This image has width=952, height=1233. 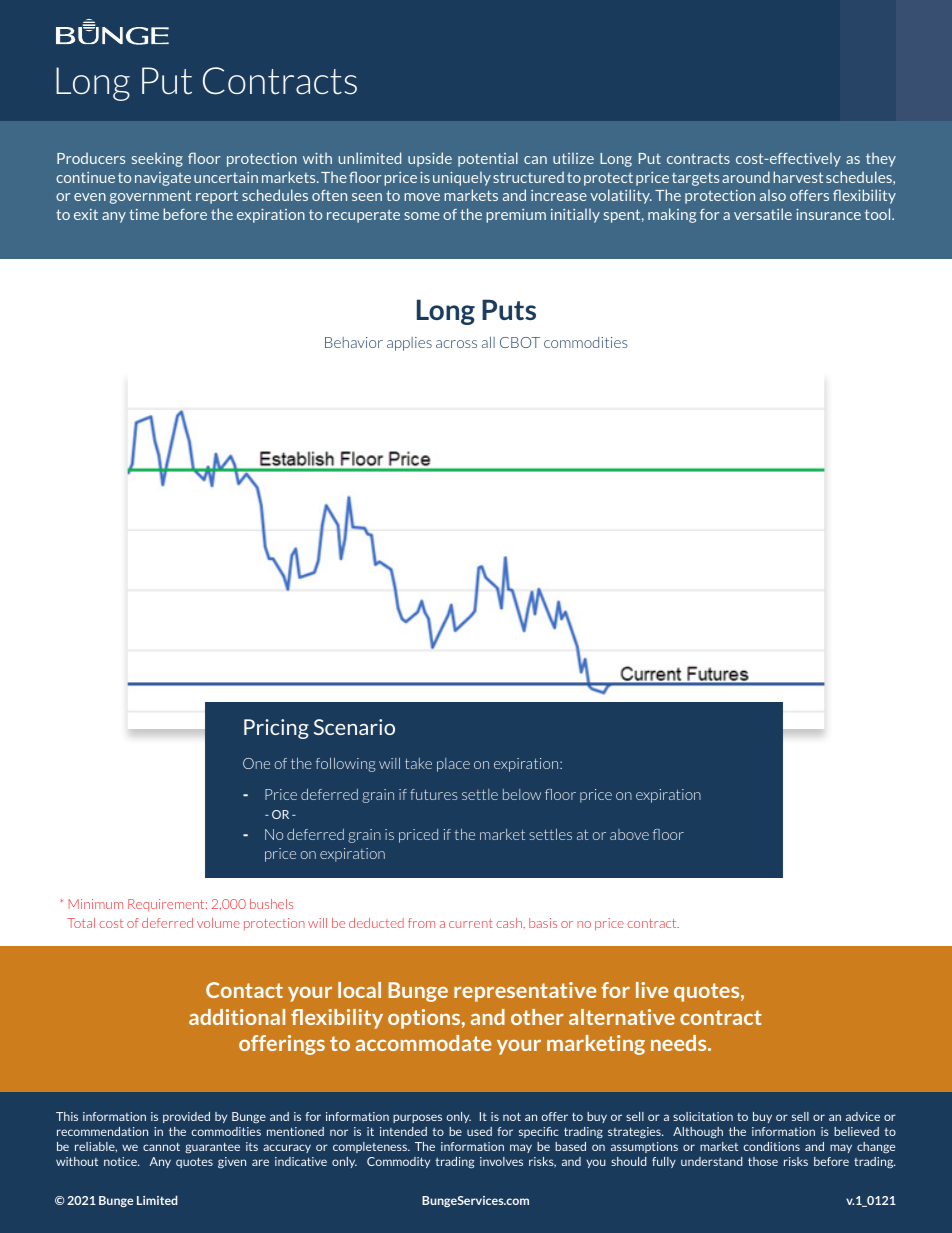 What do you see at coordinates (509, 309) in the image?
I see `Puts` at bounding box center [509, 309].
